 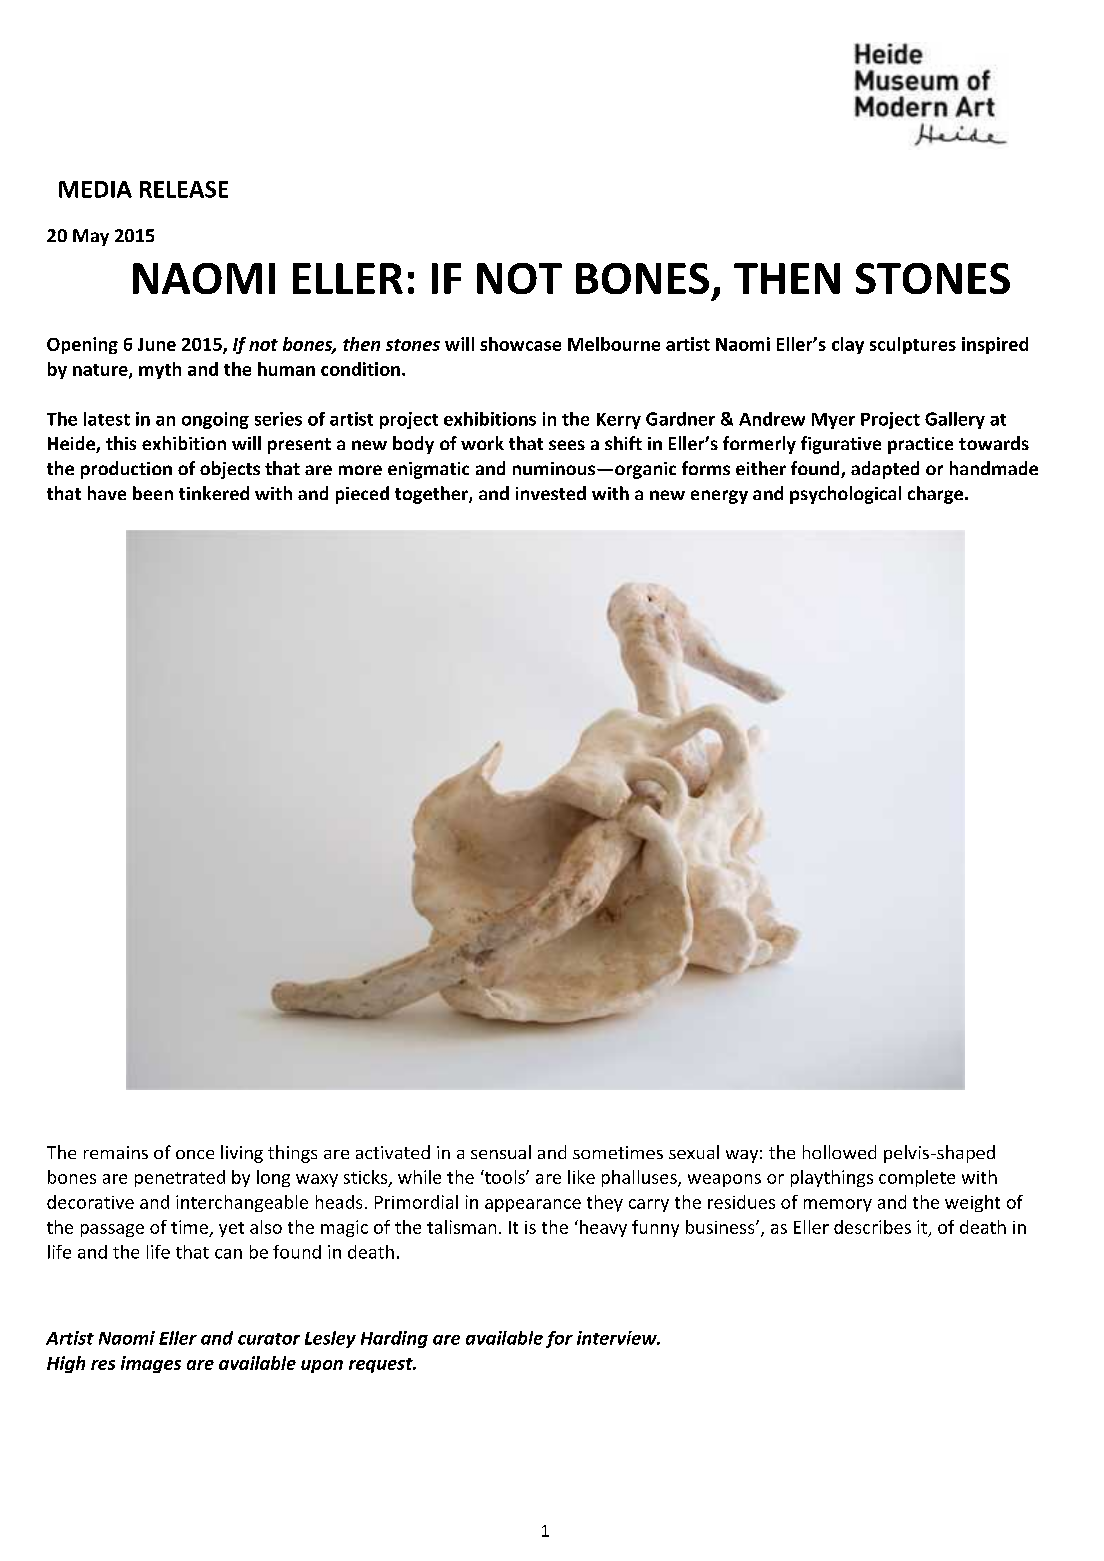 I want to click on RELEASE, so click(x=184, y=189).
